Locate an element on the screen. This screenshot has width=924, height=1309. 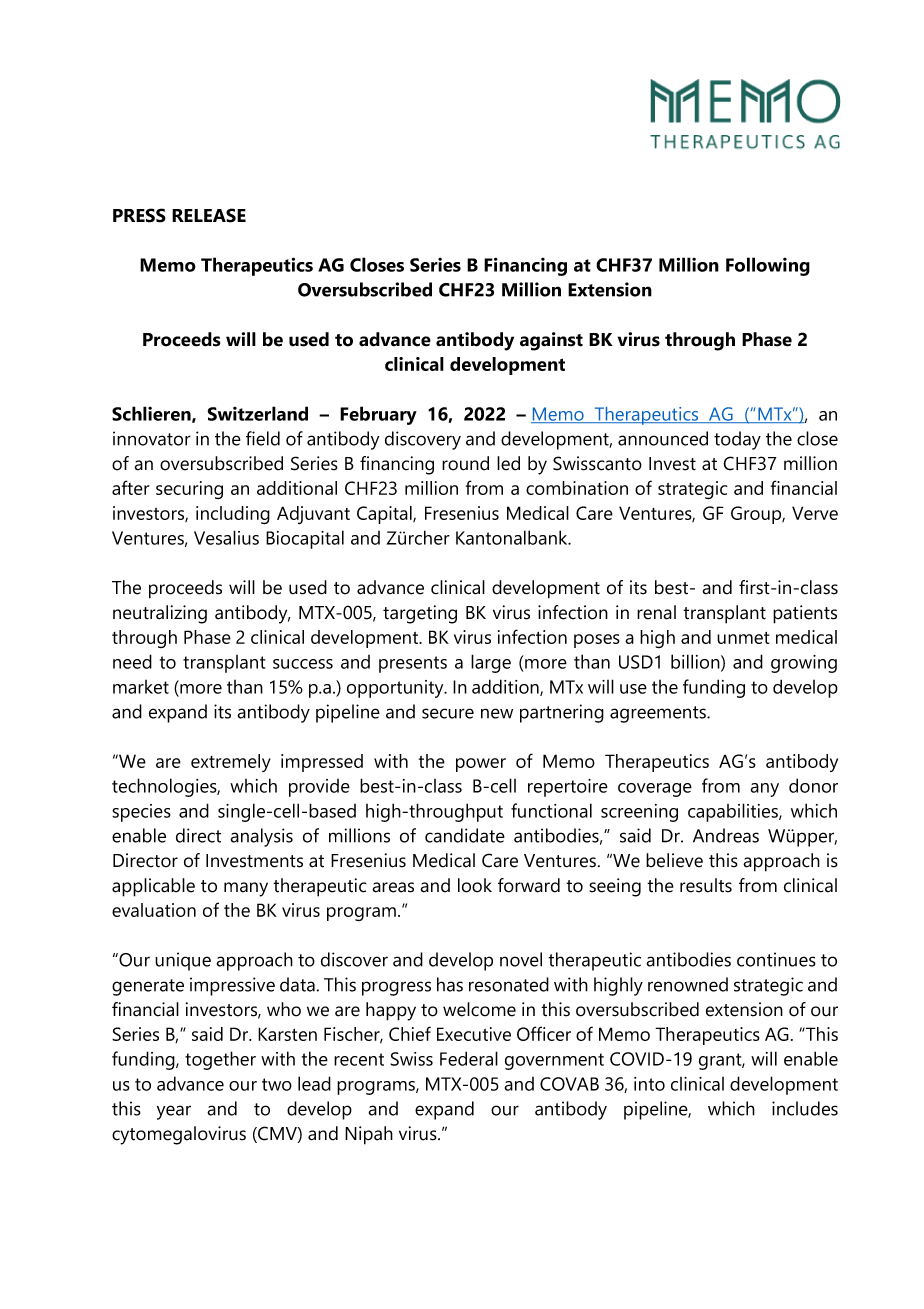
together is located at coordinates (220, 1060).
